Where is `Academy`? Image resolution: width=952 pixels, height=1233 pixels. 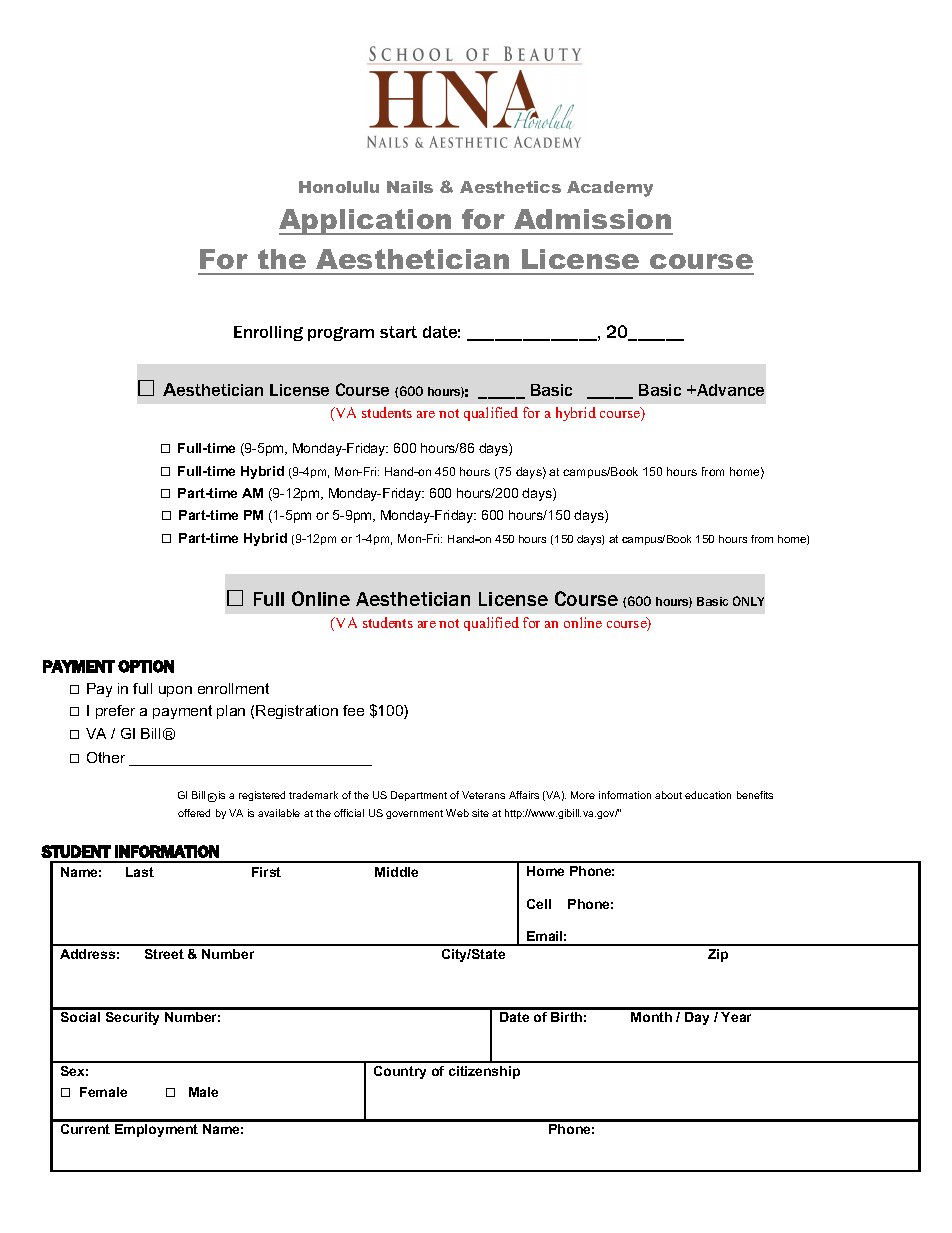
Academy is located at coordinates (610, 189).
